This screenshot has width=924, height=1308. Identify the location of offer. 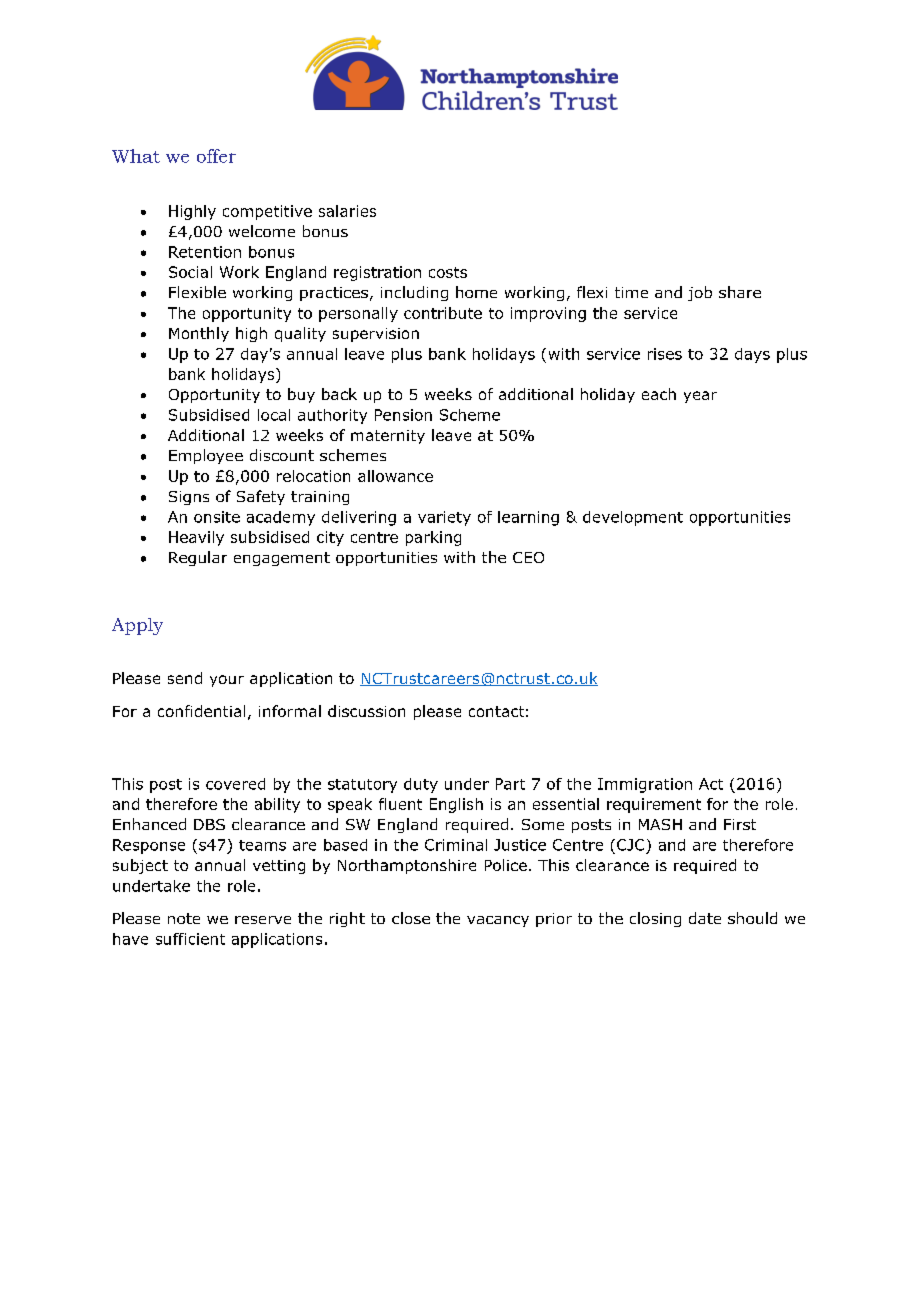
(216, 156).
